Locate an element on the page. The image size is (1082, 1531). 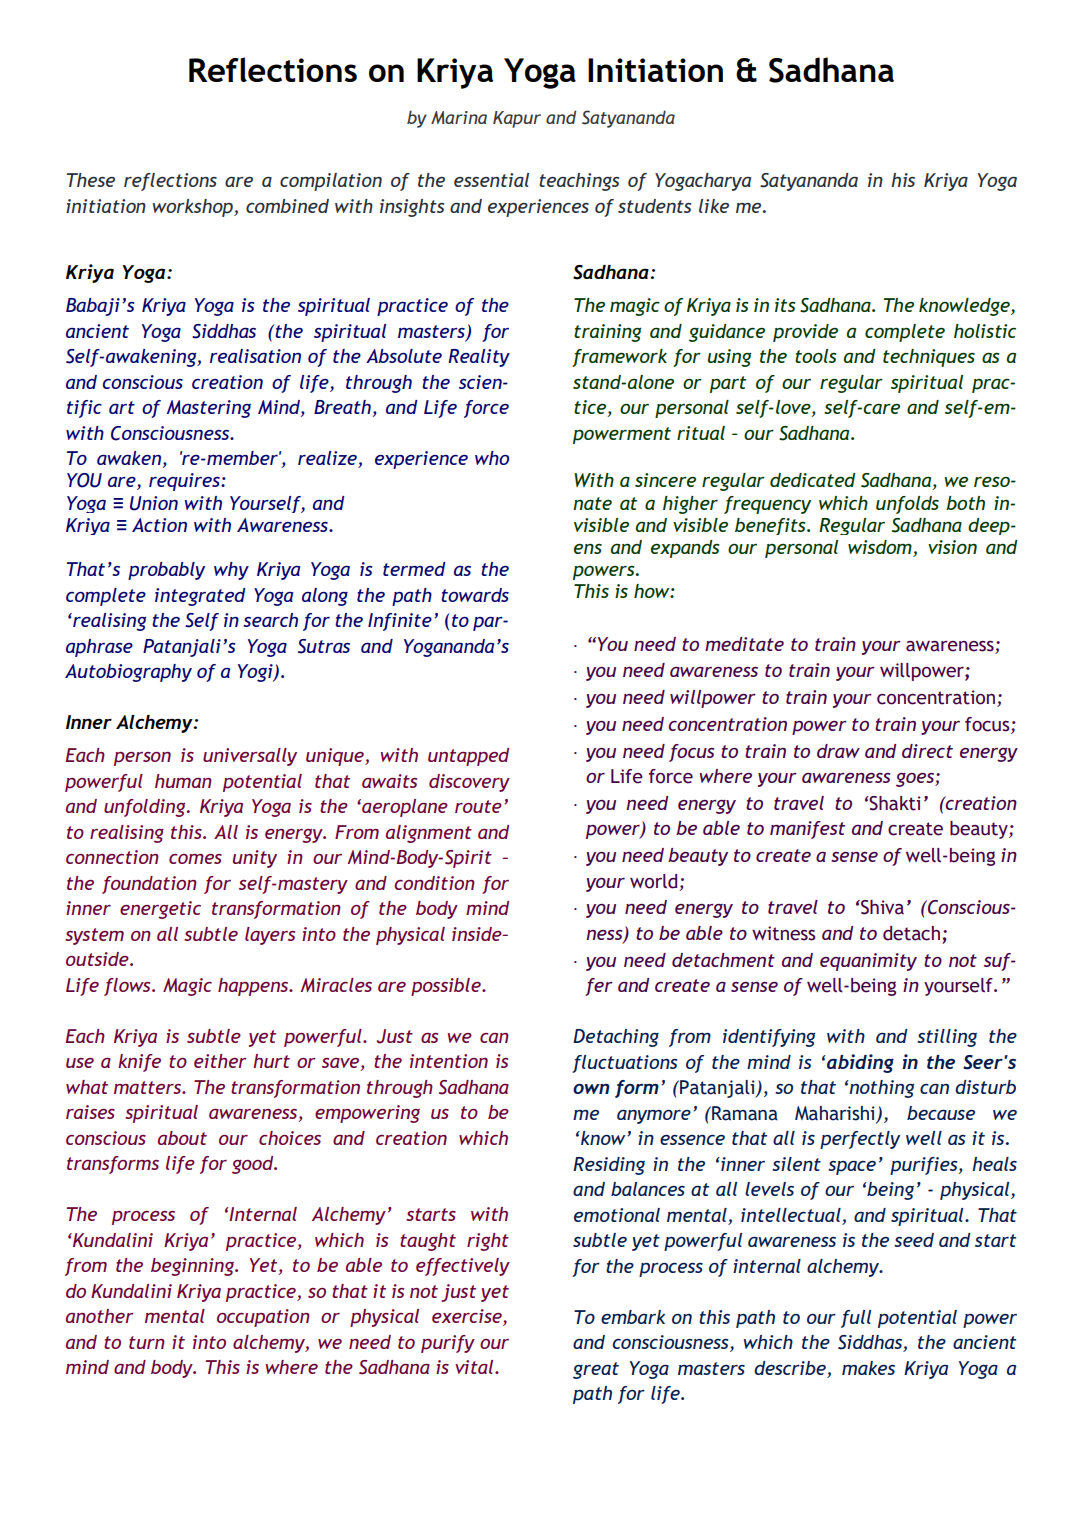
untapped is located at coordinates (468, 757).
